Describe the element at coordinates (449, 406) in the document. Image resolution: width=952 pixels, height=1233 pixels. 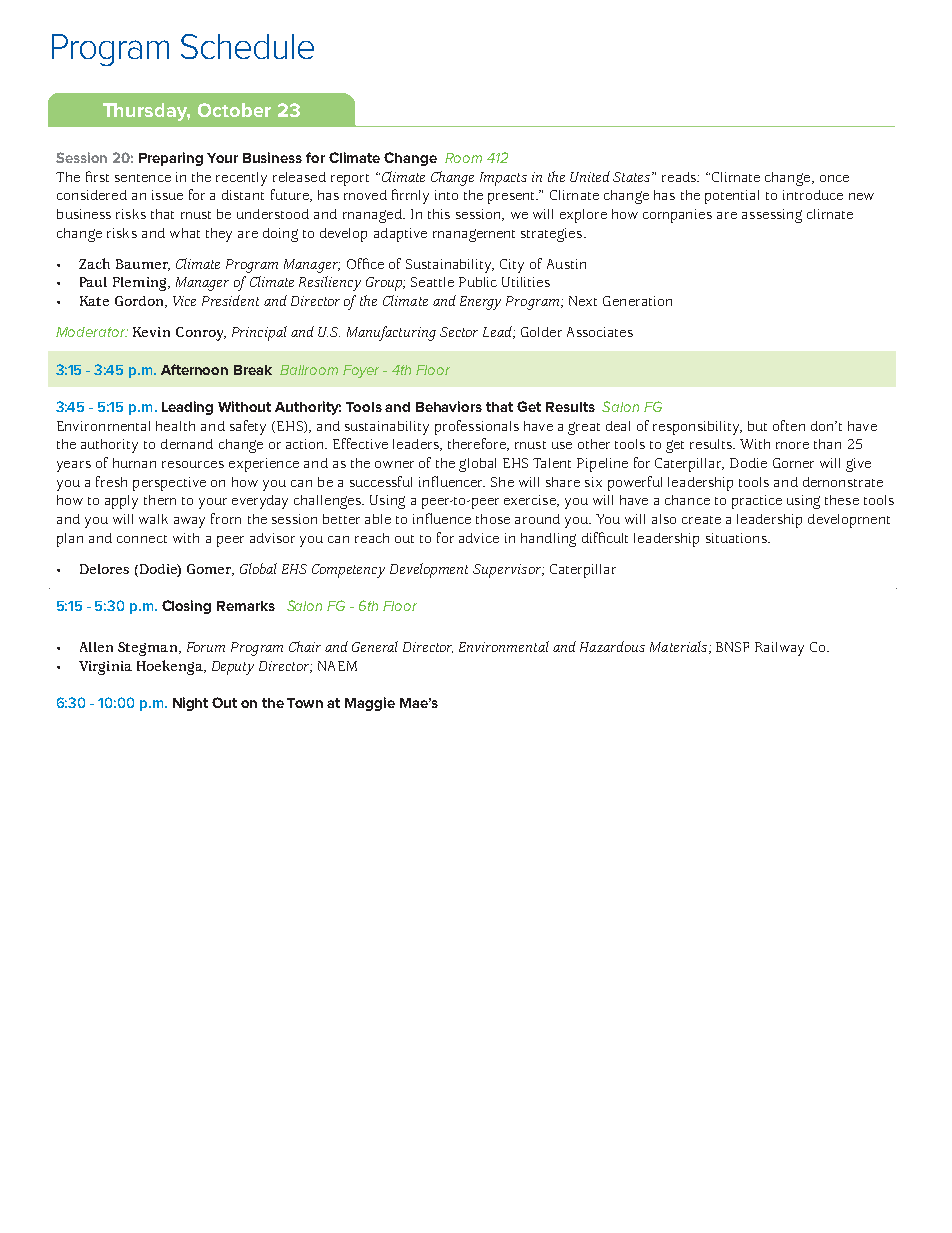
I see `Behaviors` at that location.
